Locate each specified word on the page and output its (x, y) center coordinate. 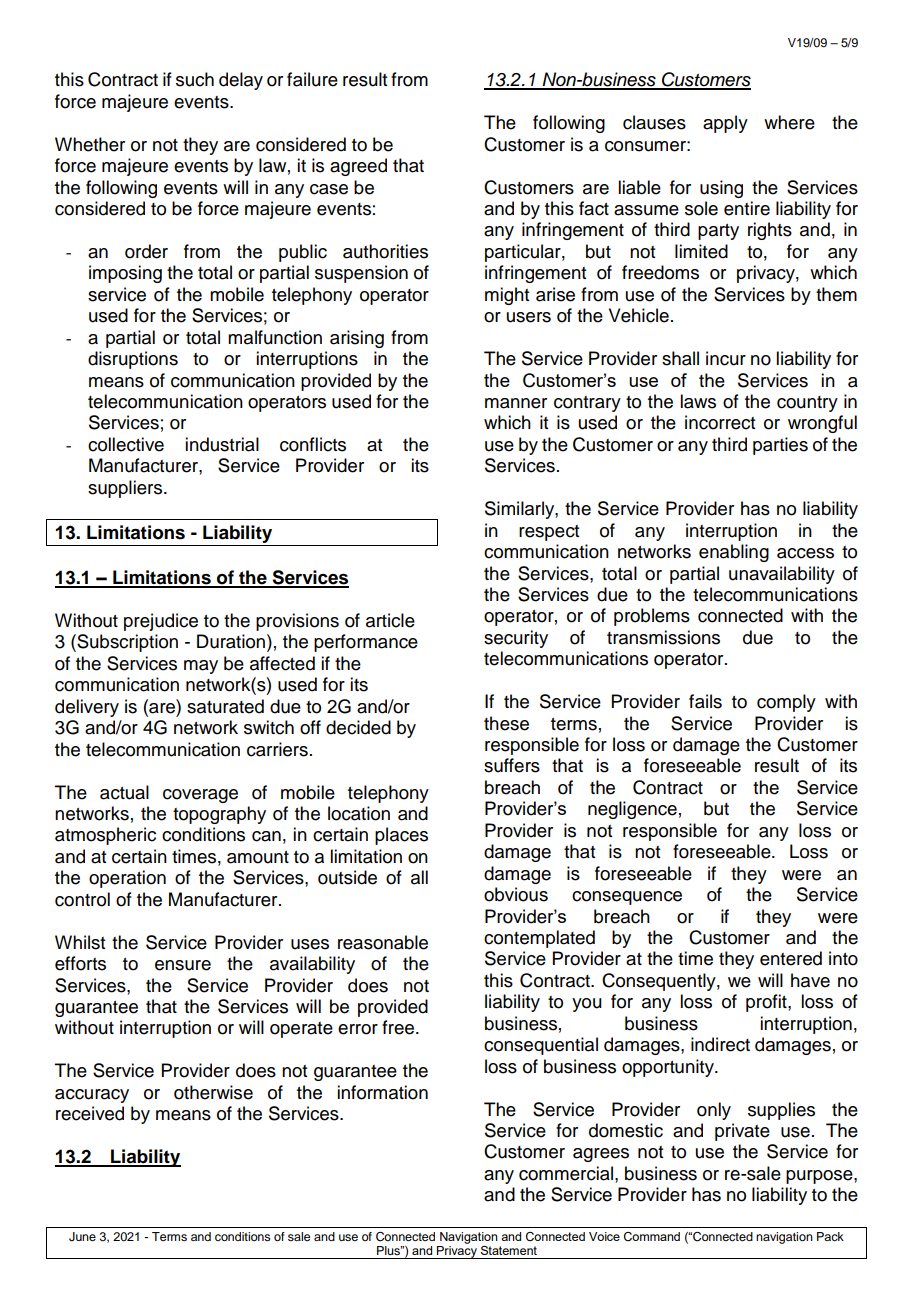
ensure (183, 965)
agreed (358, 167)
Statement (509, 1250)
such (195, 79)
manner (516, 403)
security (516, 639)
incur (726, 358)
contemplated (539, 939)
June (82, 1237)
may (201, 667)
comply (786, 703)
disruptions (133, 360)
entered (791, 958)
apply (725, 124)
